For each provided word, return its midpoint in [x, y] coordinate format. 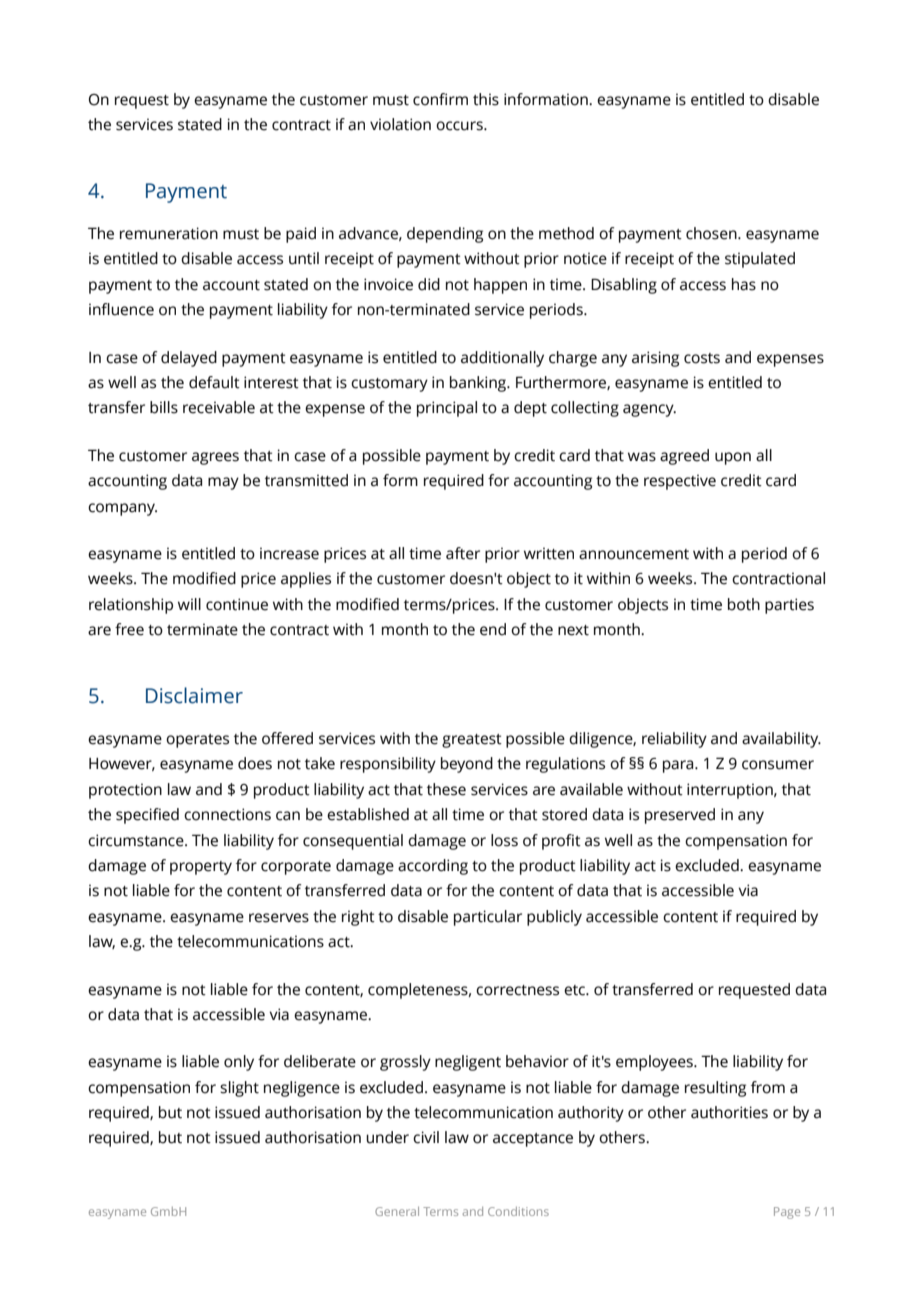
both [744, 604]
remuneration [169, 233]
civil [426, 1137]
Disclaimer [194, 695]
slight [239, 1089]
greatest [472, 741]
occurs [460, 126]
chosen [712, 233]
